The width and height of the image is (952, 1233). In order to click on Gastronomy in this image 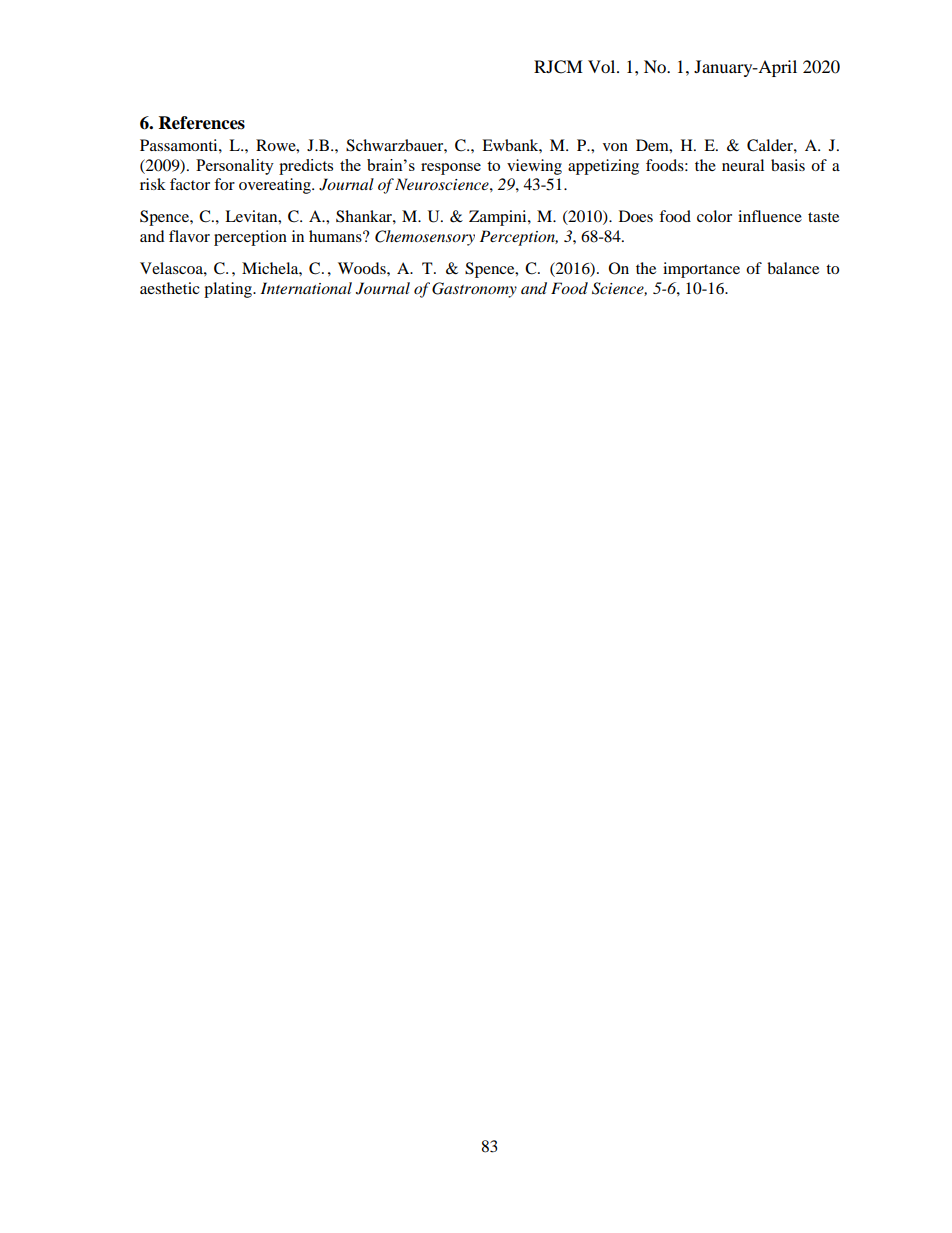, I will do `click(474, 290)`.
